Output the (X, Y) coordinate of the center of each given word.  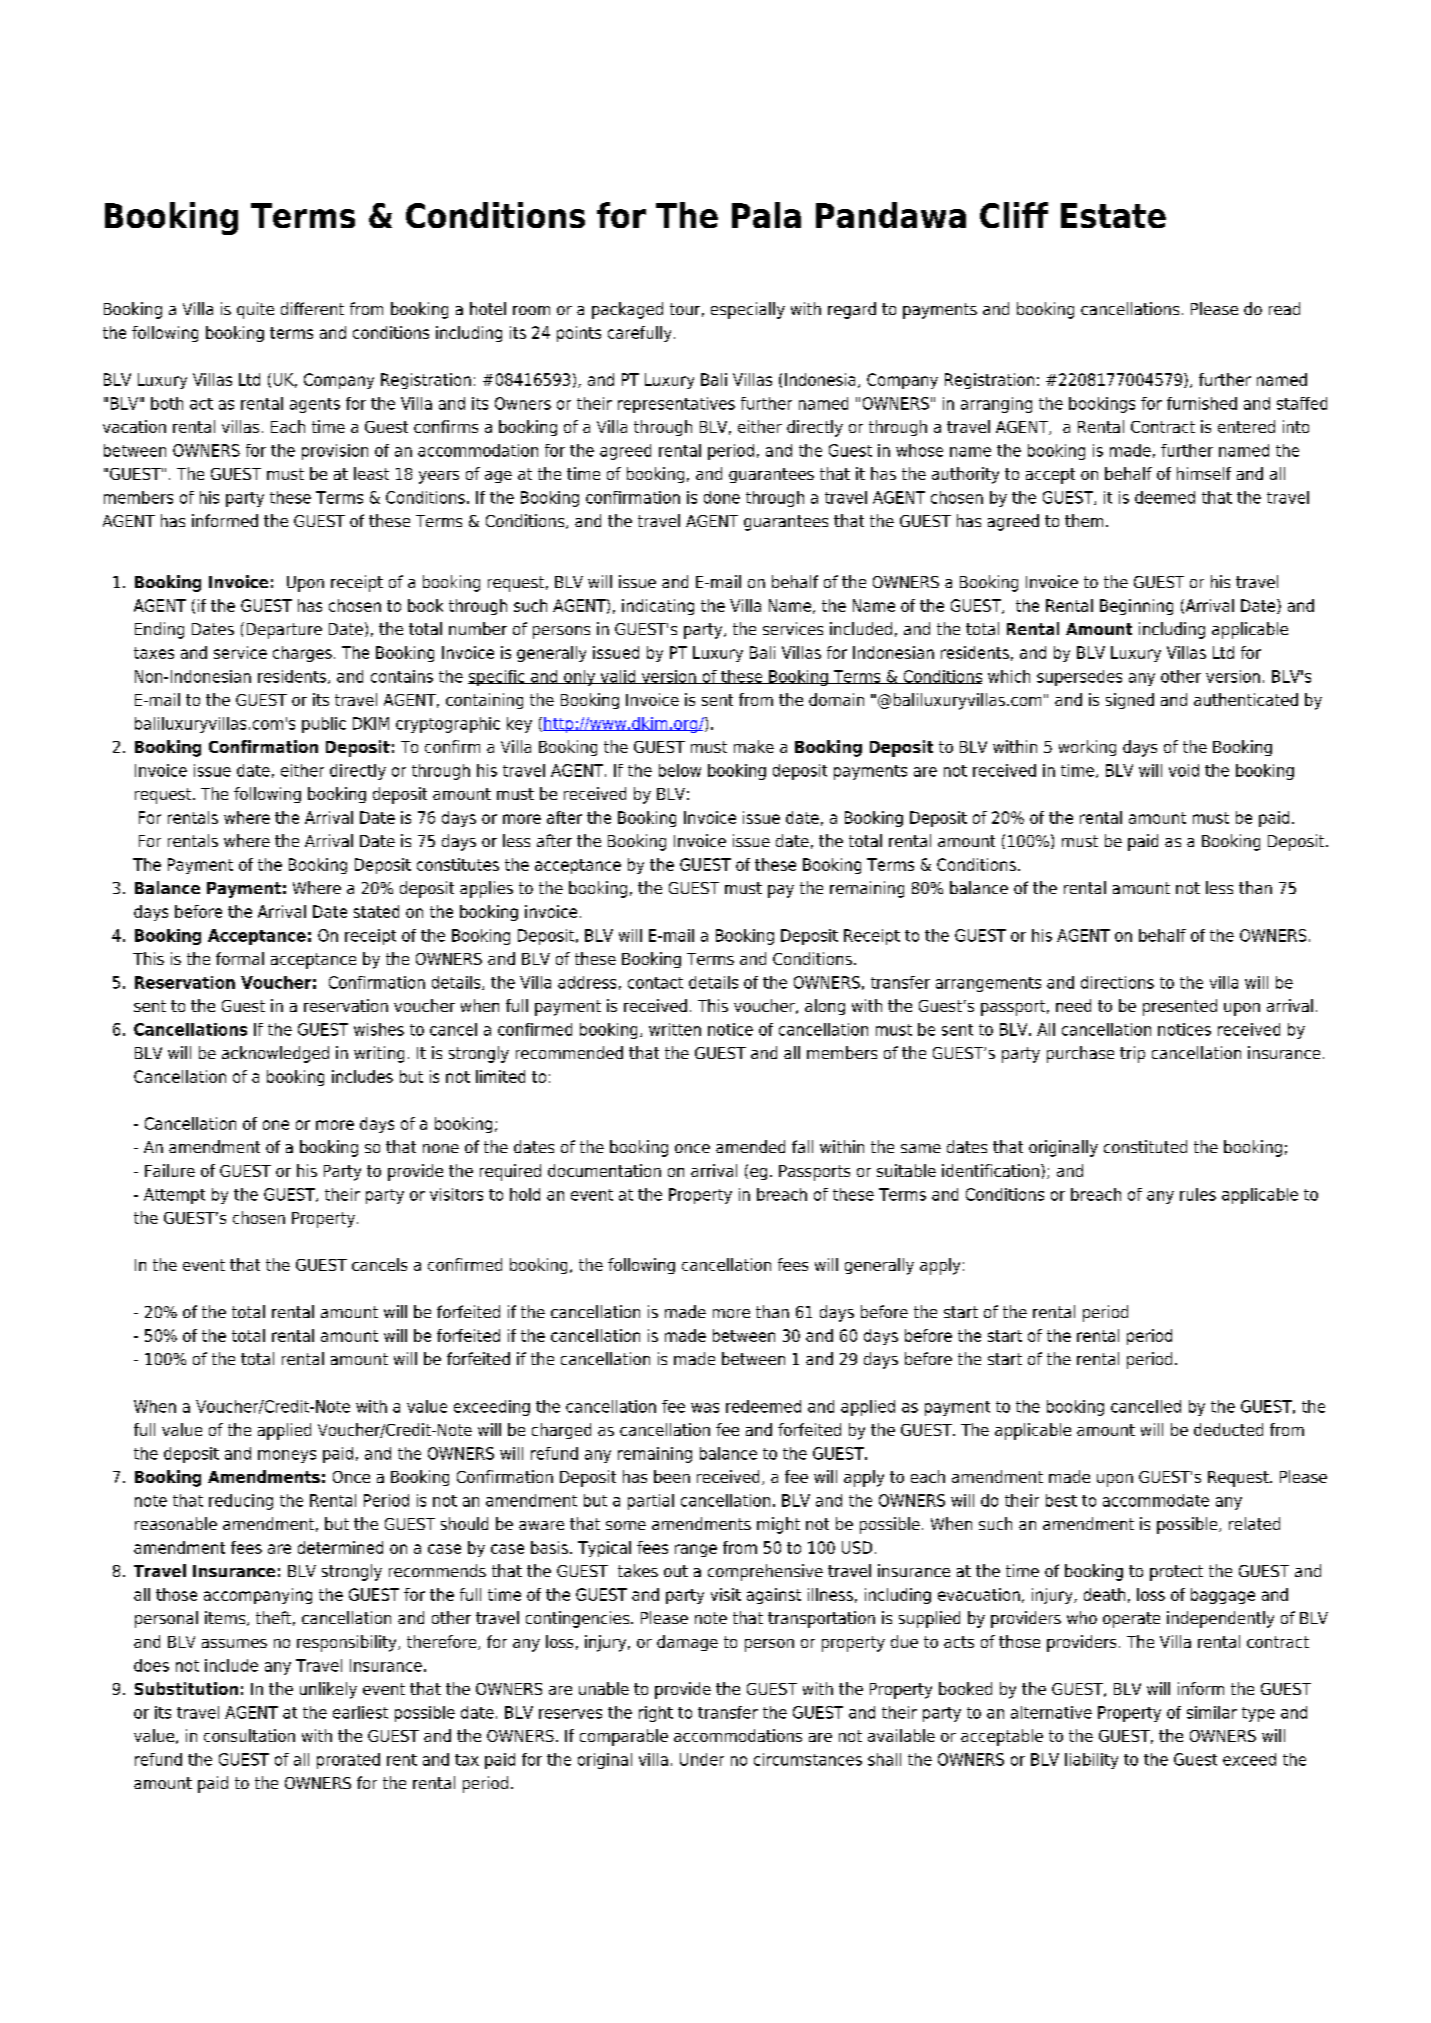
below (680, 770)
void (1184, 770)
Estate (1113, 215)
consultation (249, 1735)
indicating (658, 607)
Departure (284, 631)
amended (750, 1146)
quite (255, 310)
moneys (287, 1456)
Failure (170, 1170)
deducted (1228, 1429)
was (705, 1408)
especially (748, 310)
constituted (1145, 1146)
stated (376, 911)
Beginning (1136, 607)
